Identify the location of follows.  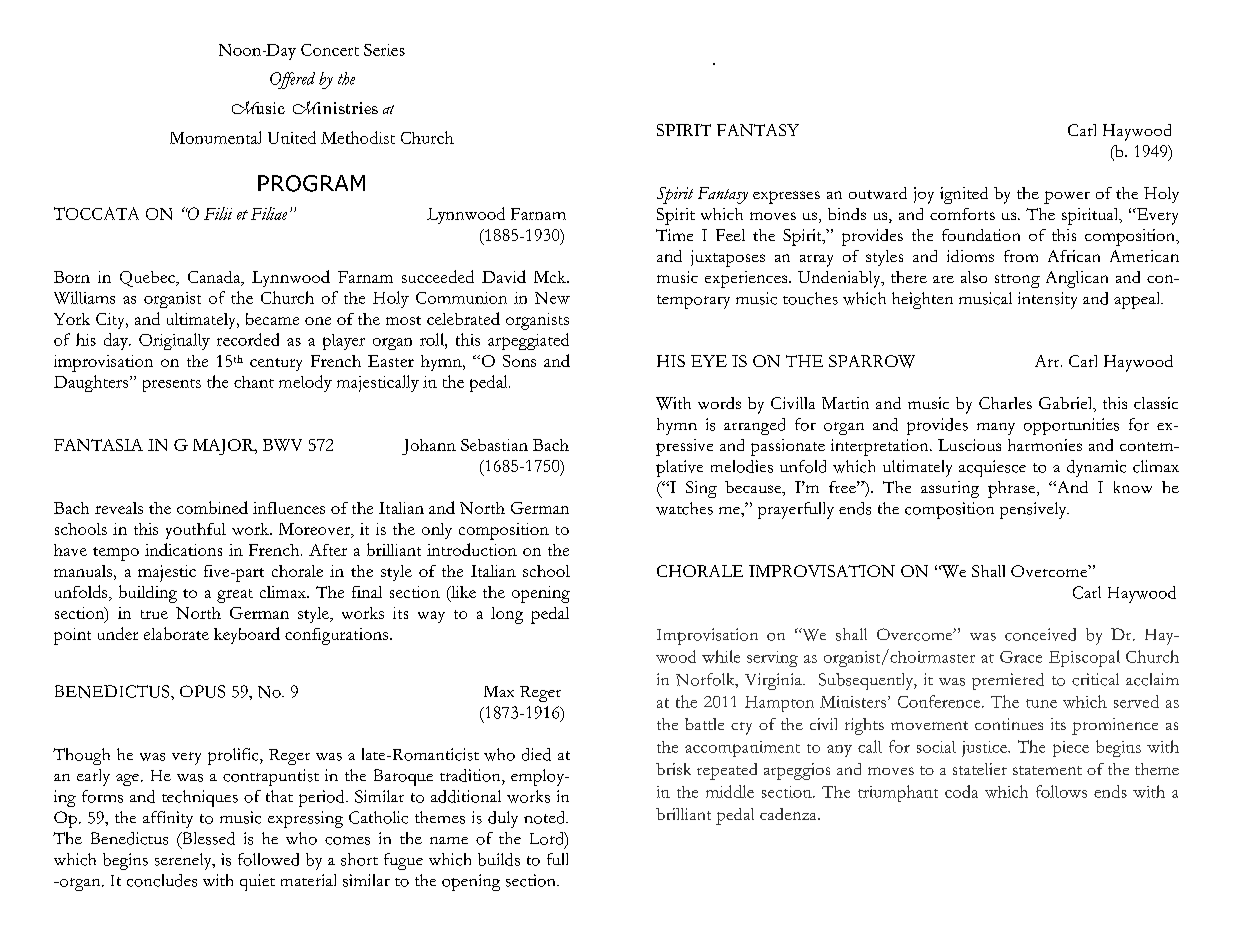
(1061, 791).
